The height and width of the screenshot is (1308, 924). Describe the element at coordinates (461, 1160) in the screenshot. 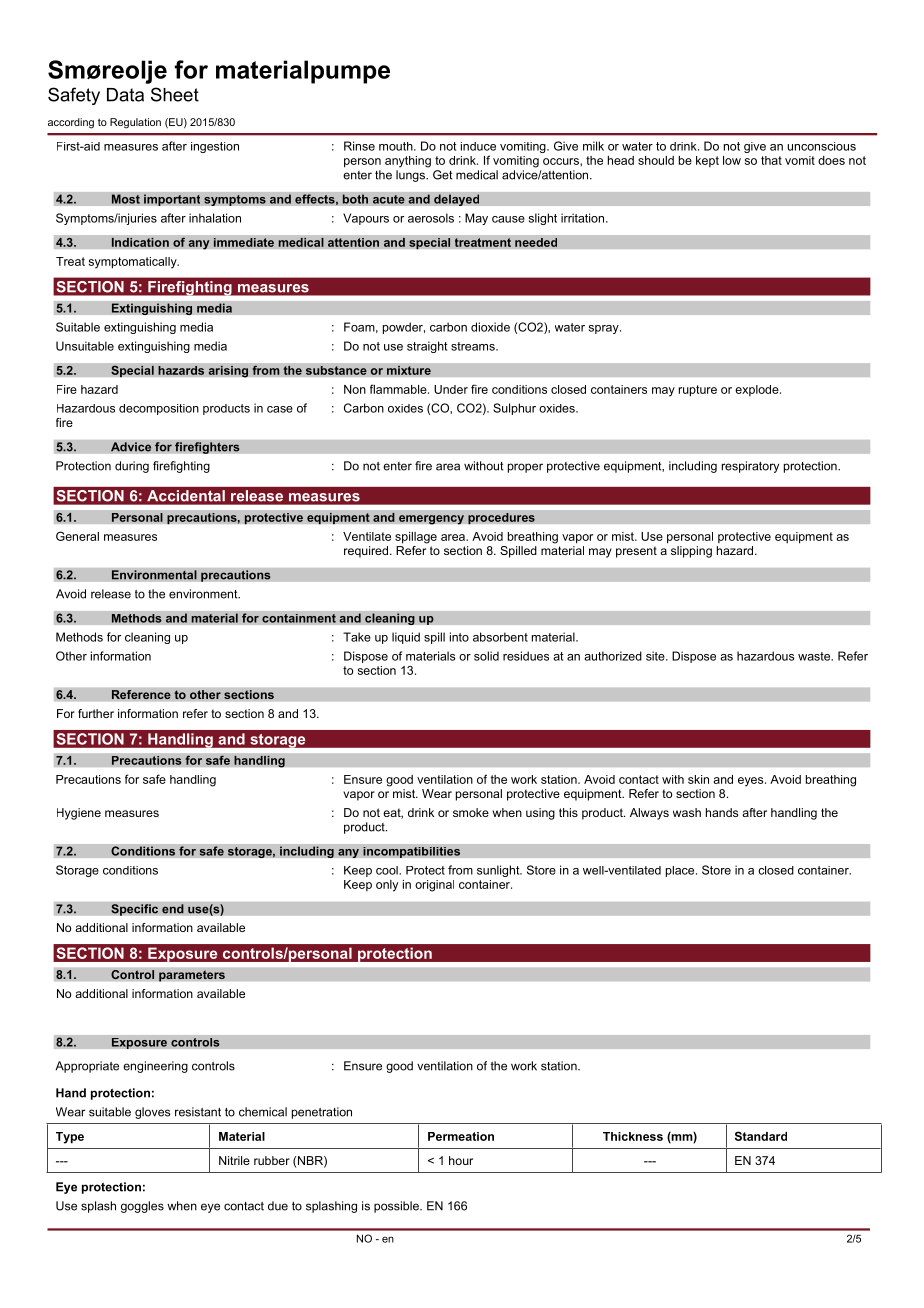

I see `hour` at that location.
